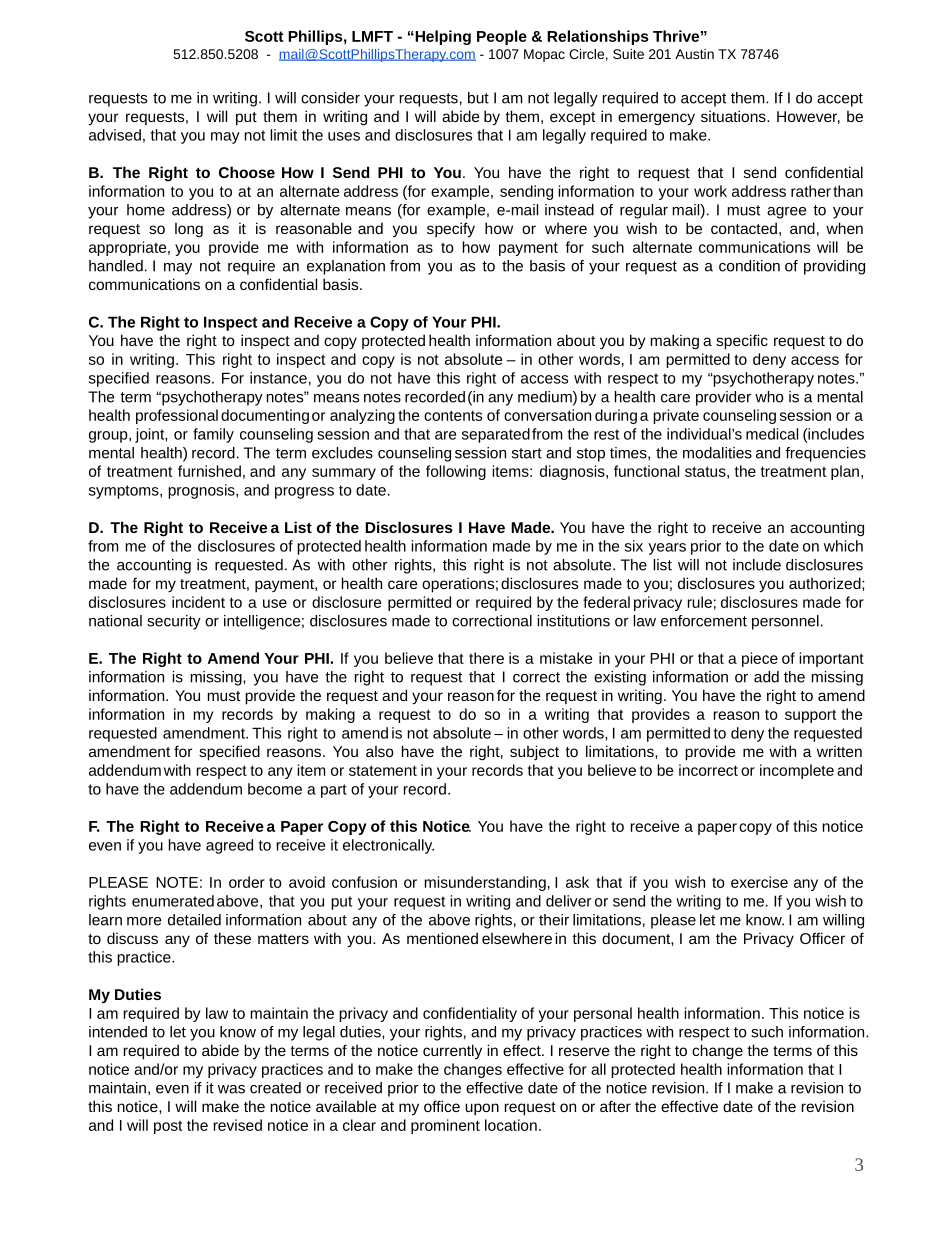 The height and width of the screenshot is (1233, 952). I want to click on situations, so click(734, 116).
